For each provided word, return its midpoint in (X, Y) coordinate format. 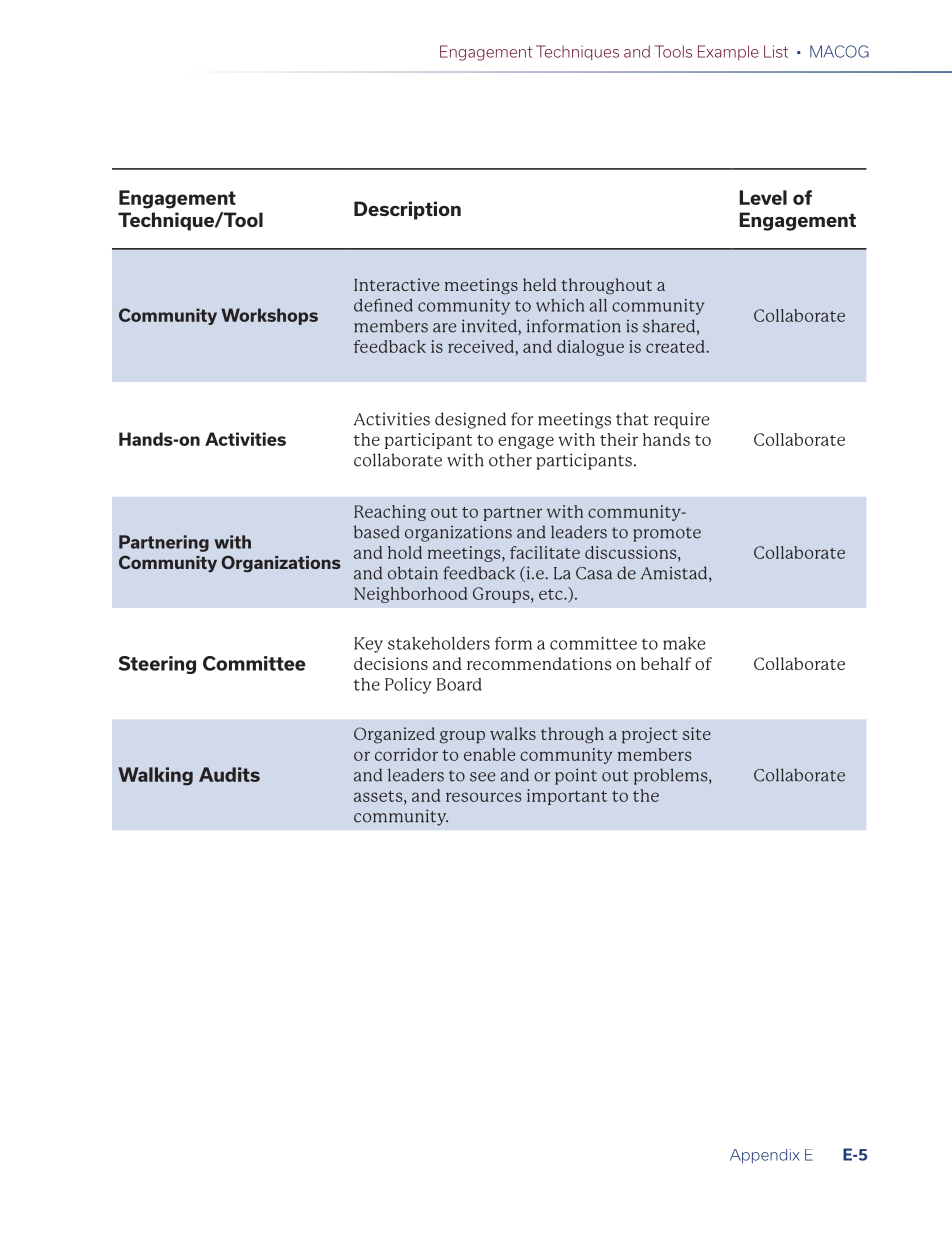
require (681, 420)
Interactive (396, 284)
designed (470, 420)
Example (728, 52)
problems (672, 776)
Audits (229, 774)
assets (379, 796)
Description (407, 210)
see (482, 777)
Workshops (269, 316)
